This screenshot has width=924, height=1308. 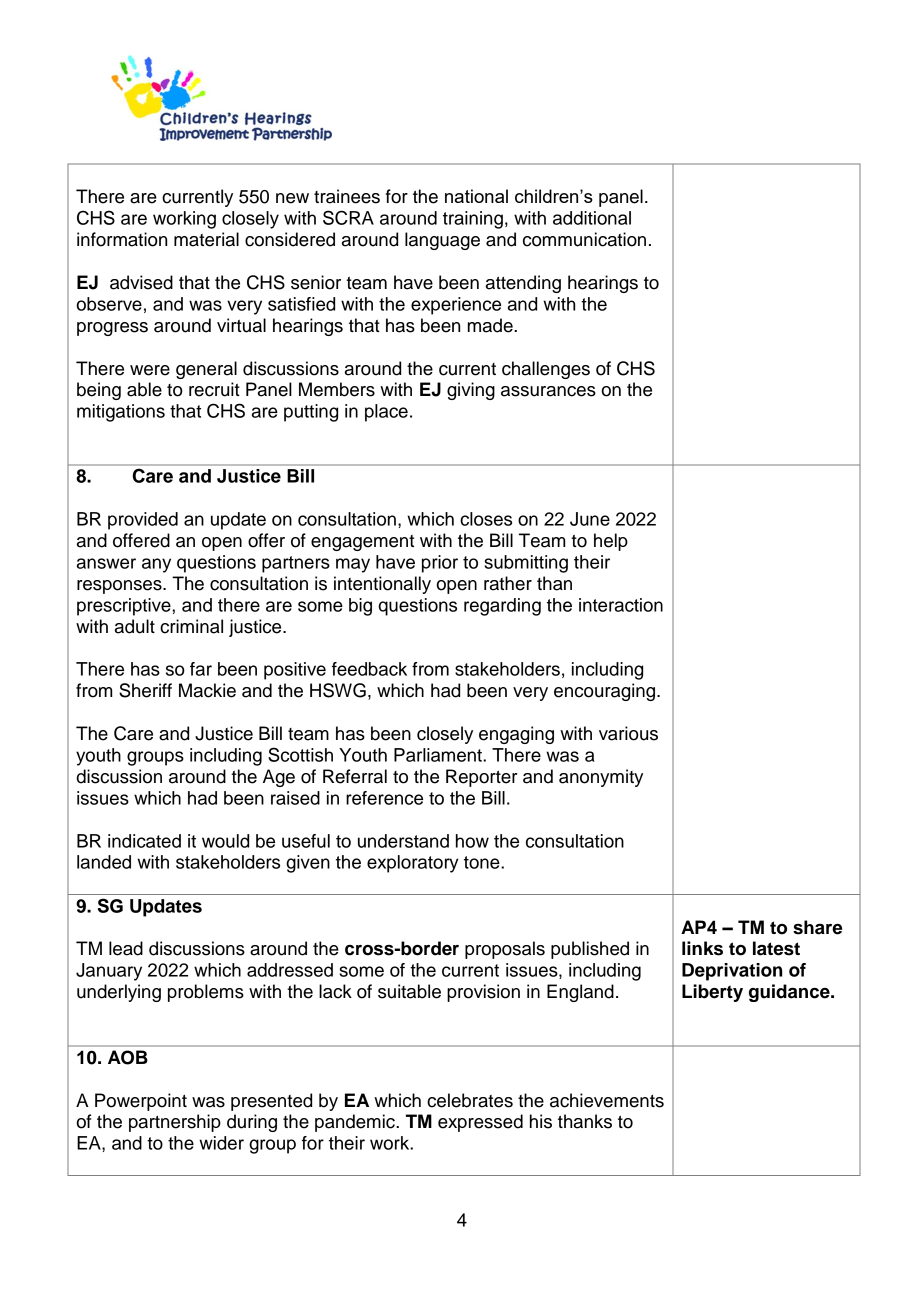 I want to click on tone, so click(x=483, y=862).
